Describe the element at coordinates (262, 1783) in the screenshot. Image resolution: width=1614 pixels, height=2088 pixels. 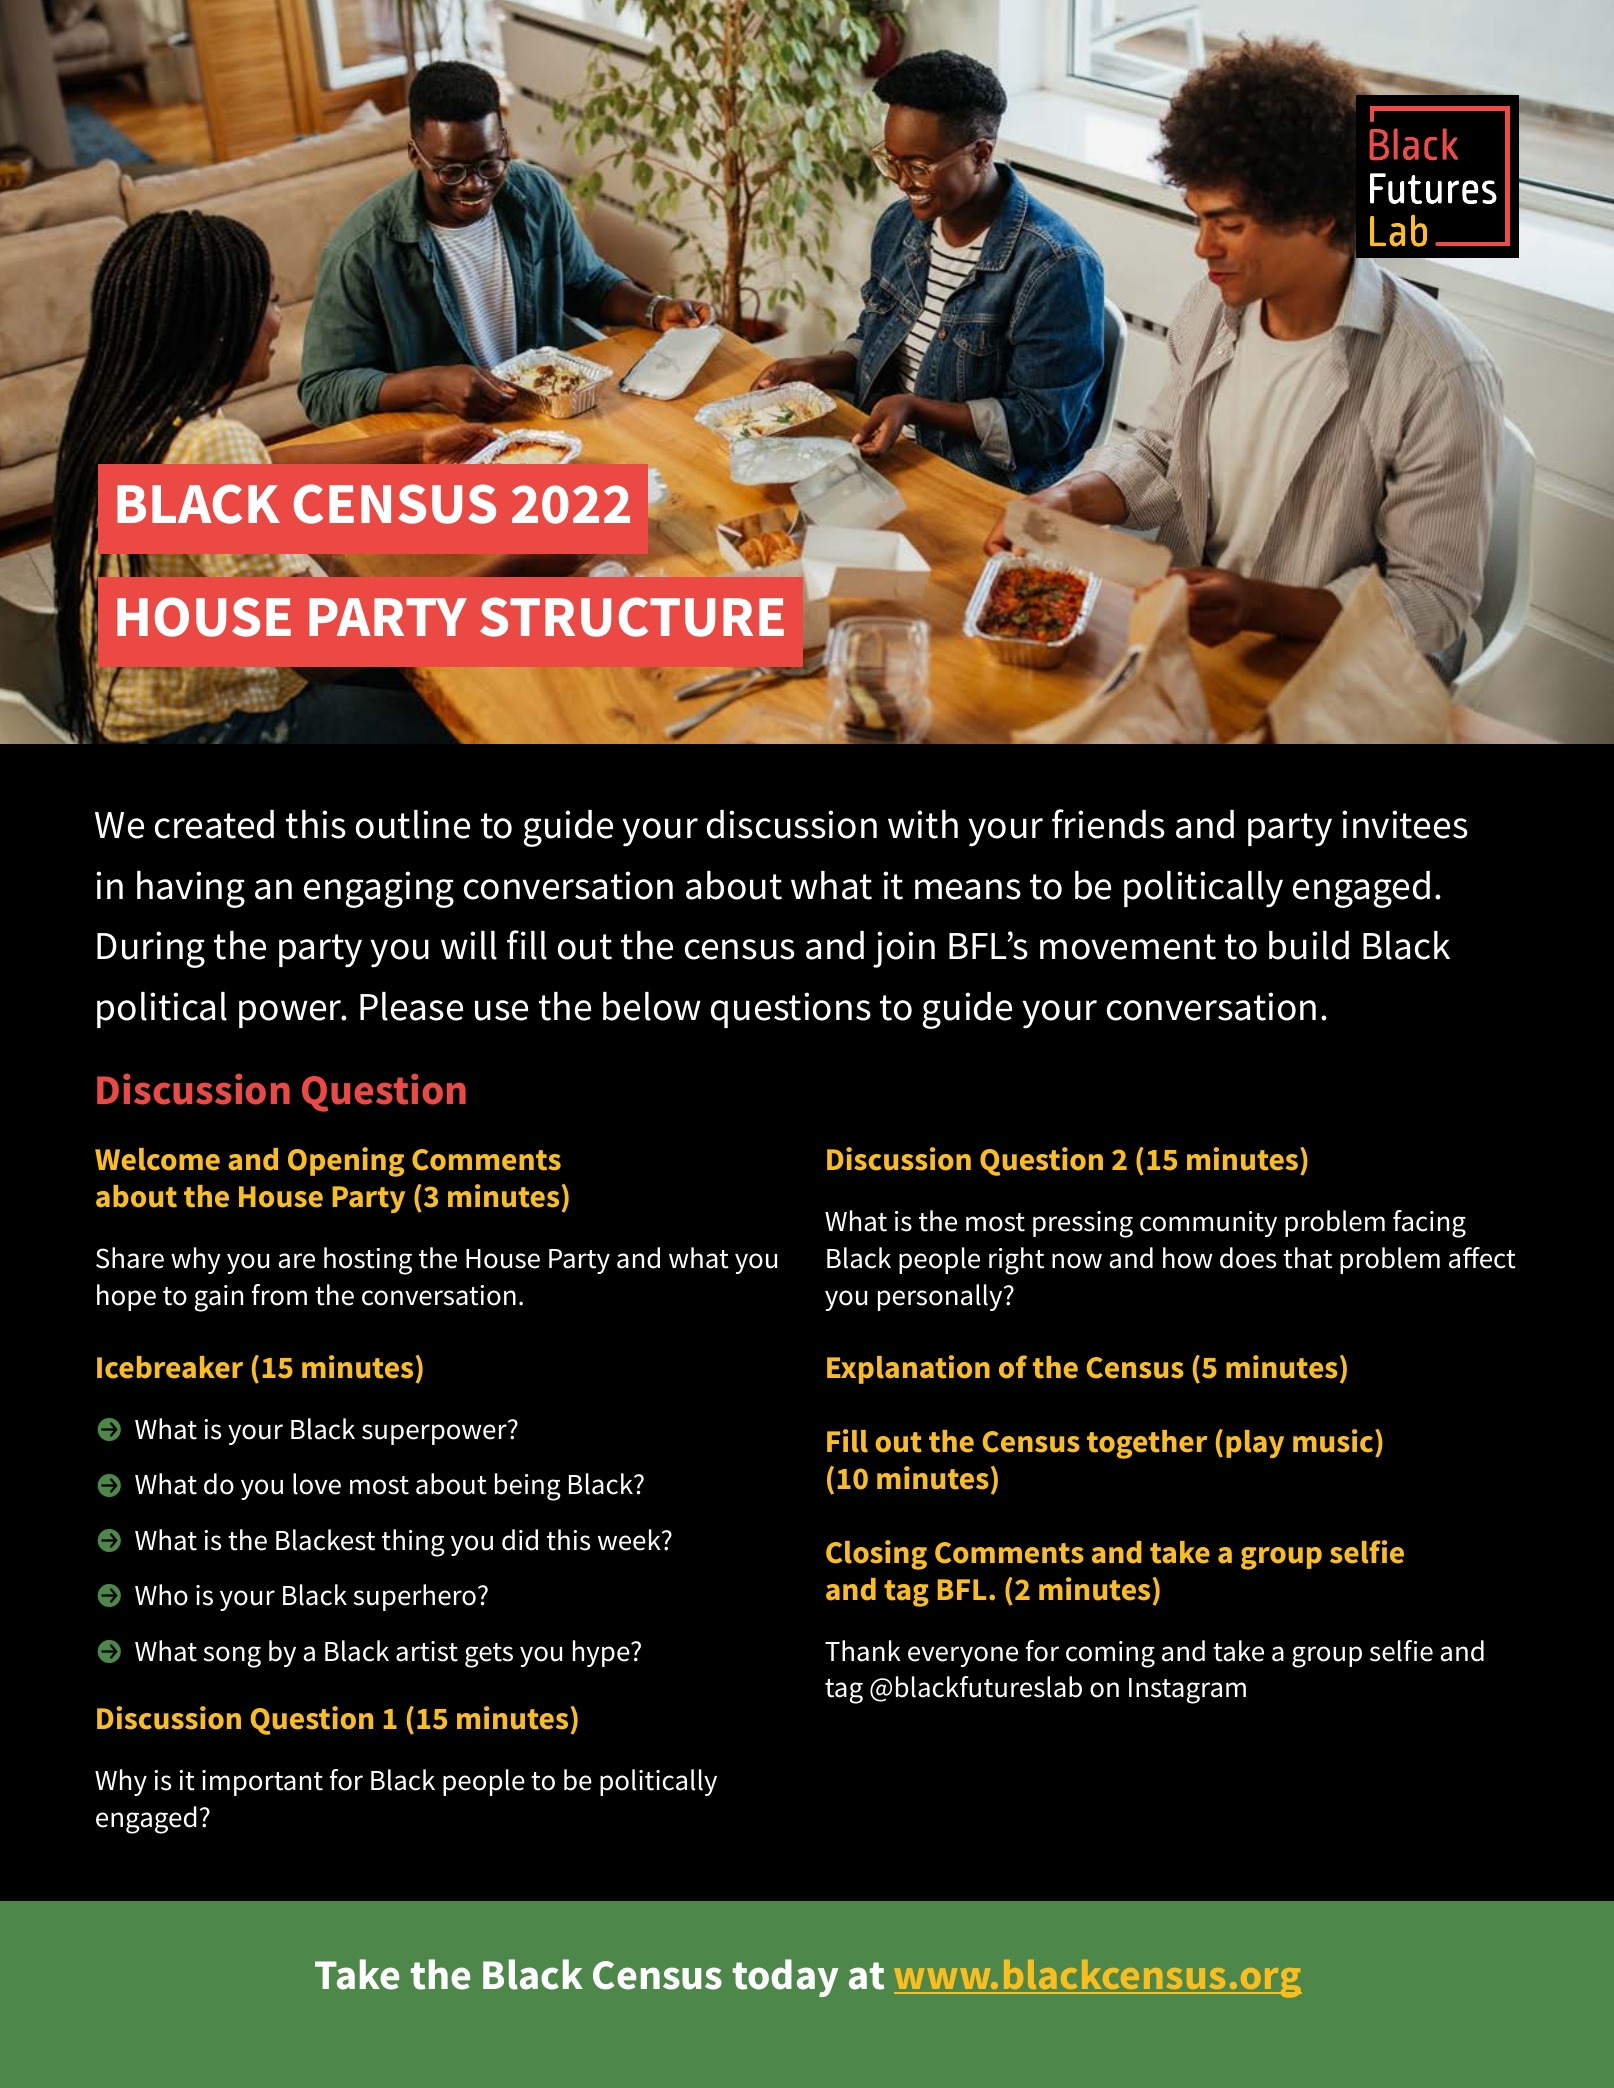
I see `important` at that location.
